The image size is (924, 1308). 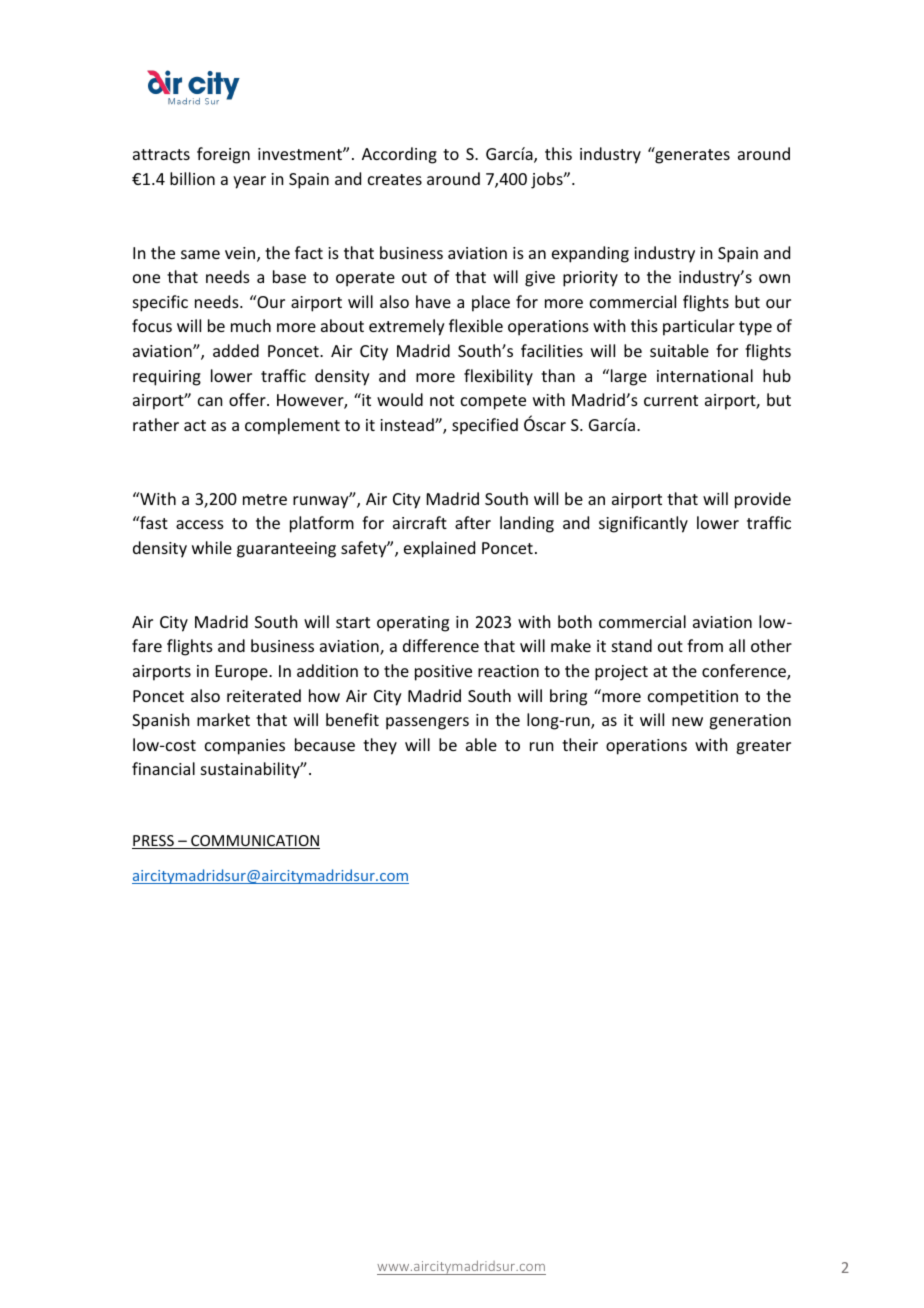 What do you see at coordinates (473, 522) in the screenshot?
I see `after` at bounding box center [473, 522].
